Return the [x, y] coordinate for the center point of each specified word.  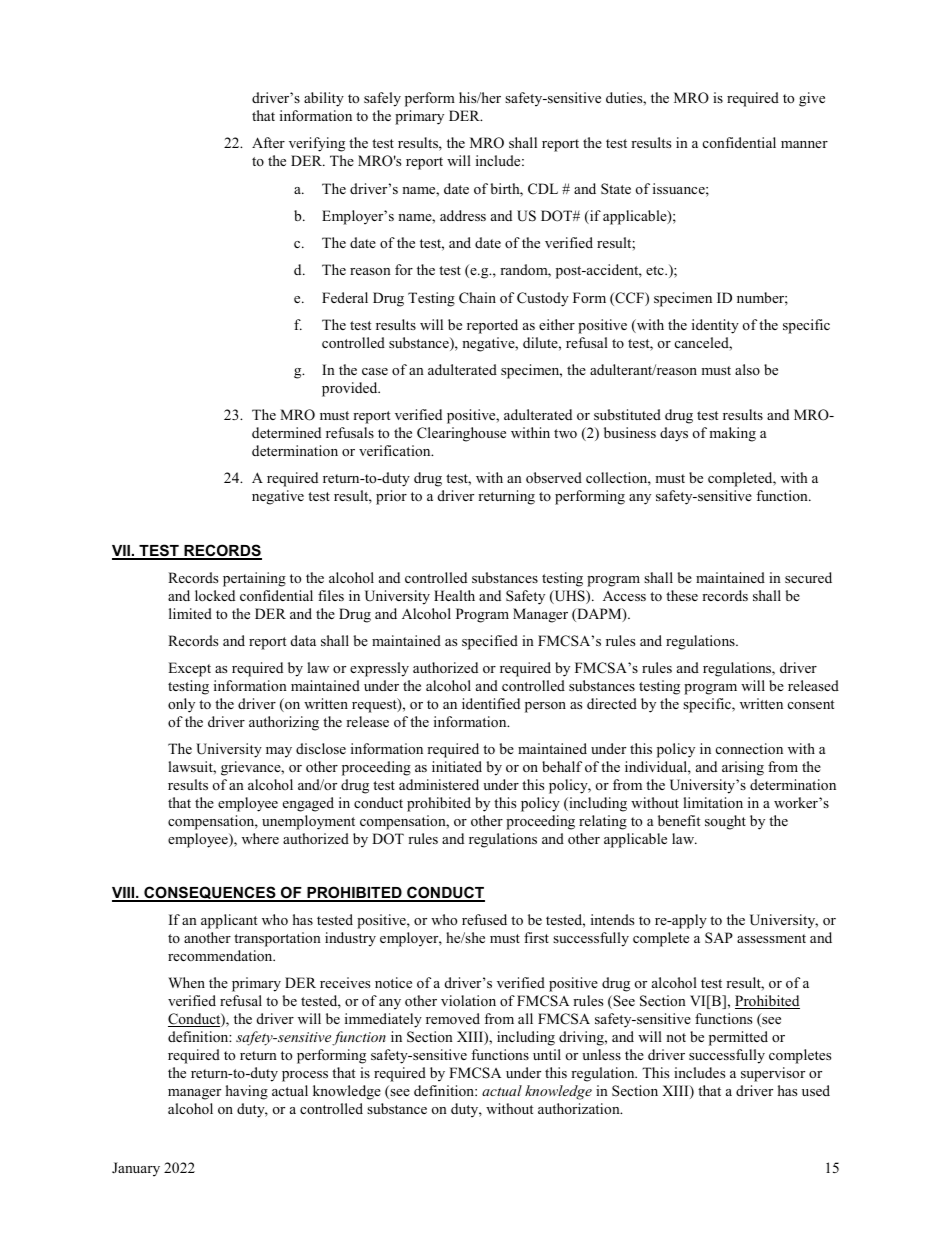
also [747, 369]
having [247, 1092]
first [536, 937]
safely [382, 99]
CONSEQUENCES [210, 894]
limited [190, 613]
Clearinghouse [461, 434]
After [268, 142]
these [682, 595]
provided [351, 389]
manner [804, 144]
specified [490, 642]
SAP [719, 938]
